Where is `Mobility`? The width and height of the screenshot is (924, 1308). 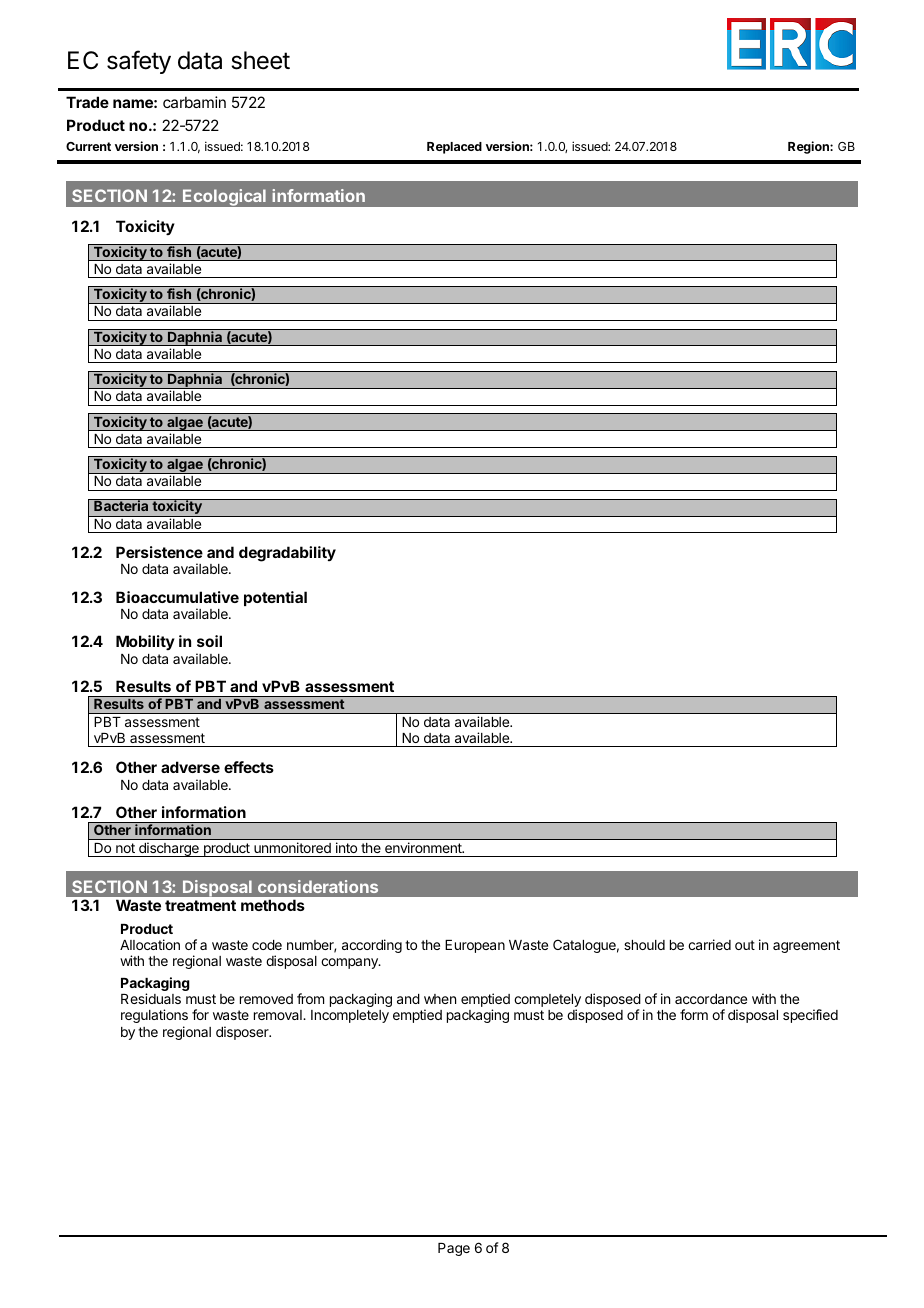
Mobility is located at coordinates (145, 642).
